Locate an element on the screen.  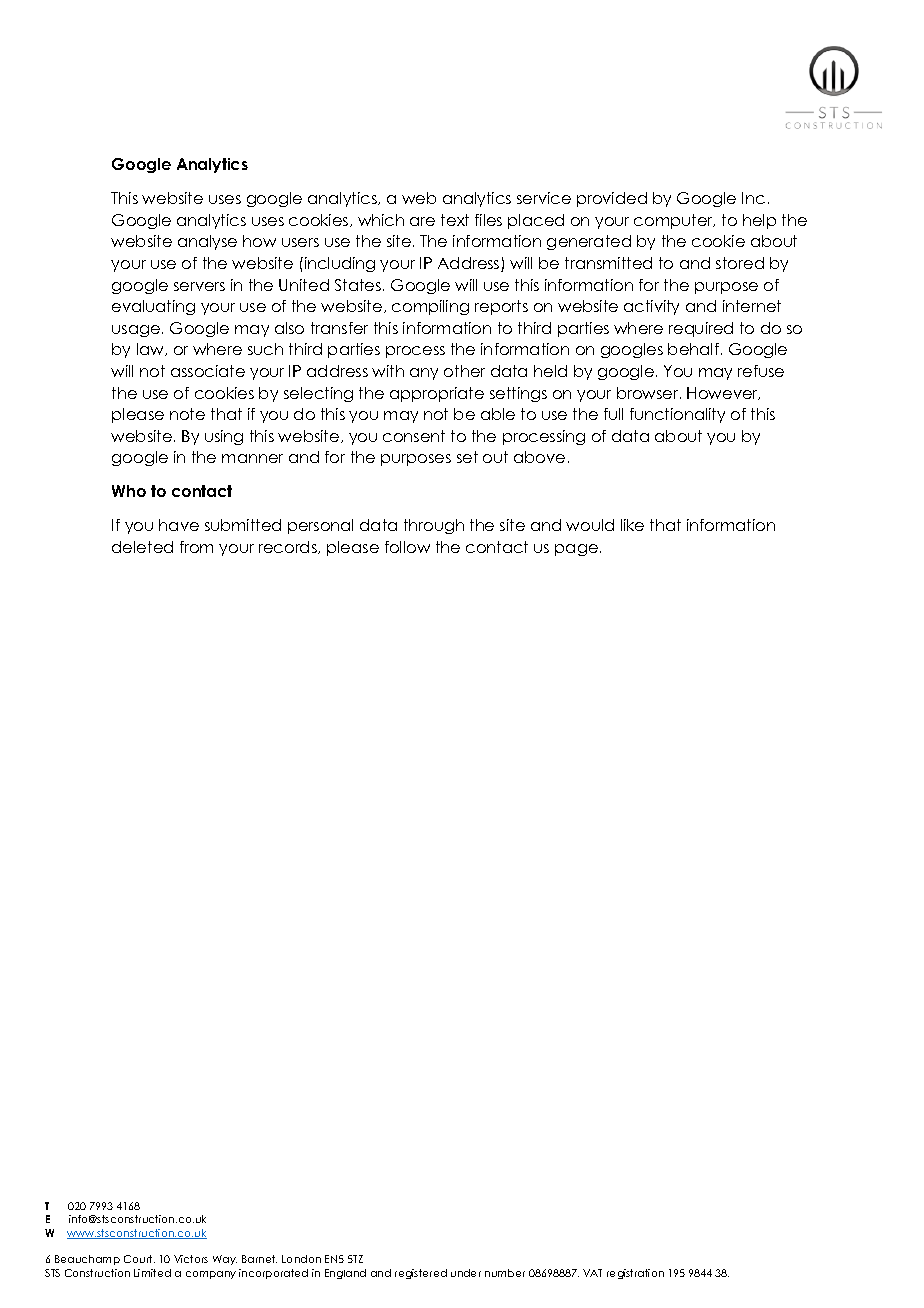
registration is located at coordinates (635, 1274).
